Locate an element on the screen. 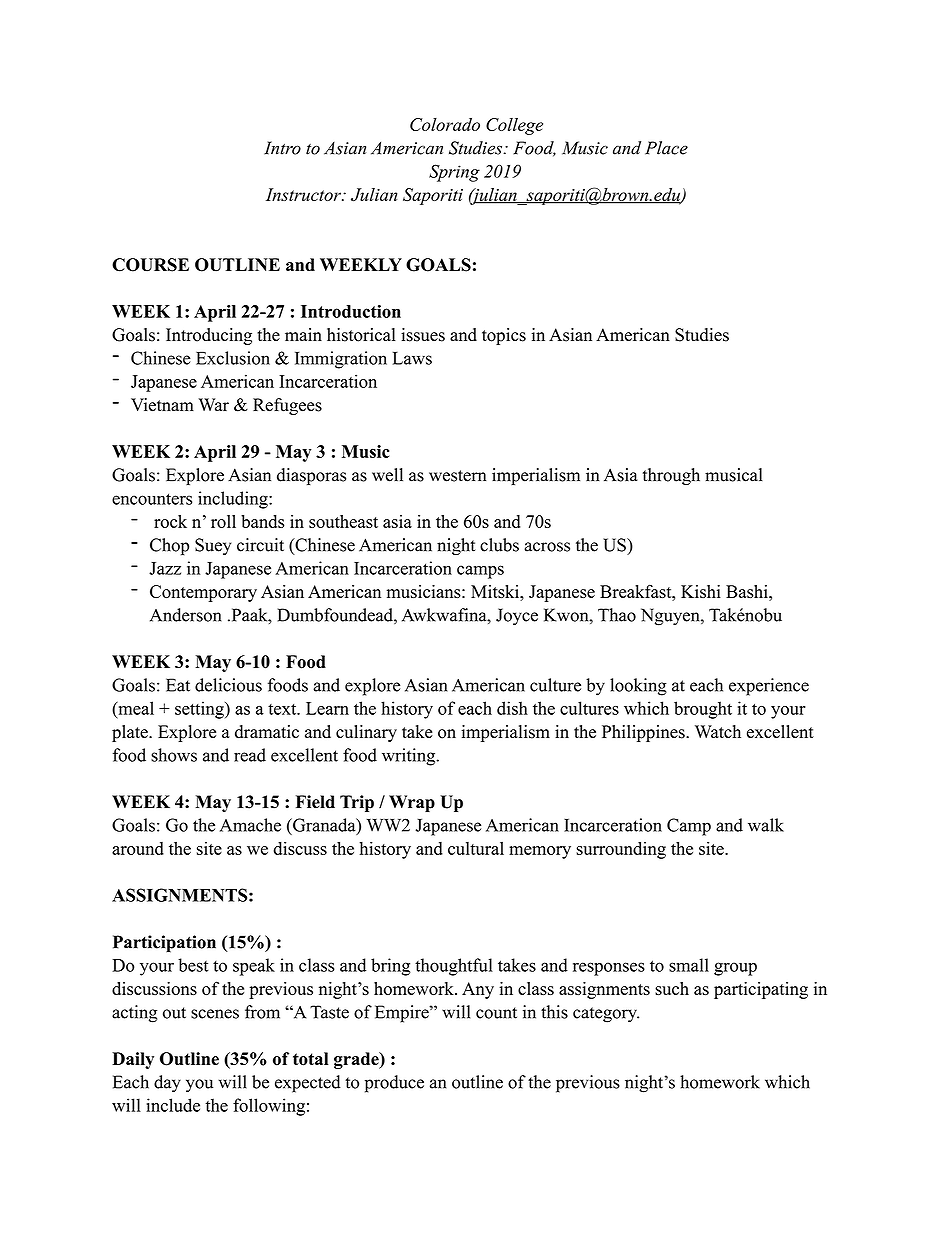 This screenshot has height=1233, width=952. Kishi is located at coordinates (701, 591).
